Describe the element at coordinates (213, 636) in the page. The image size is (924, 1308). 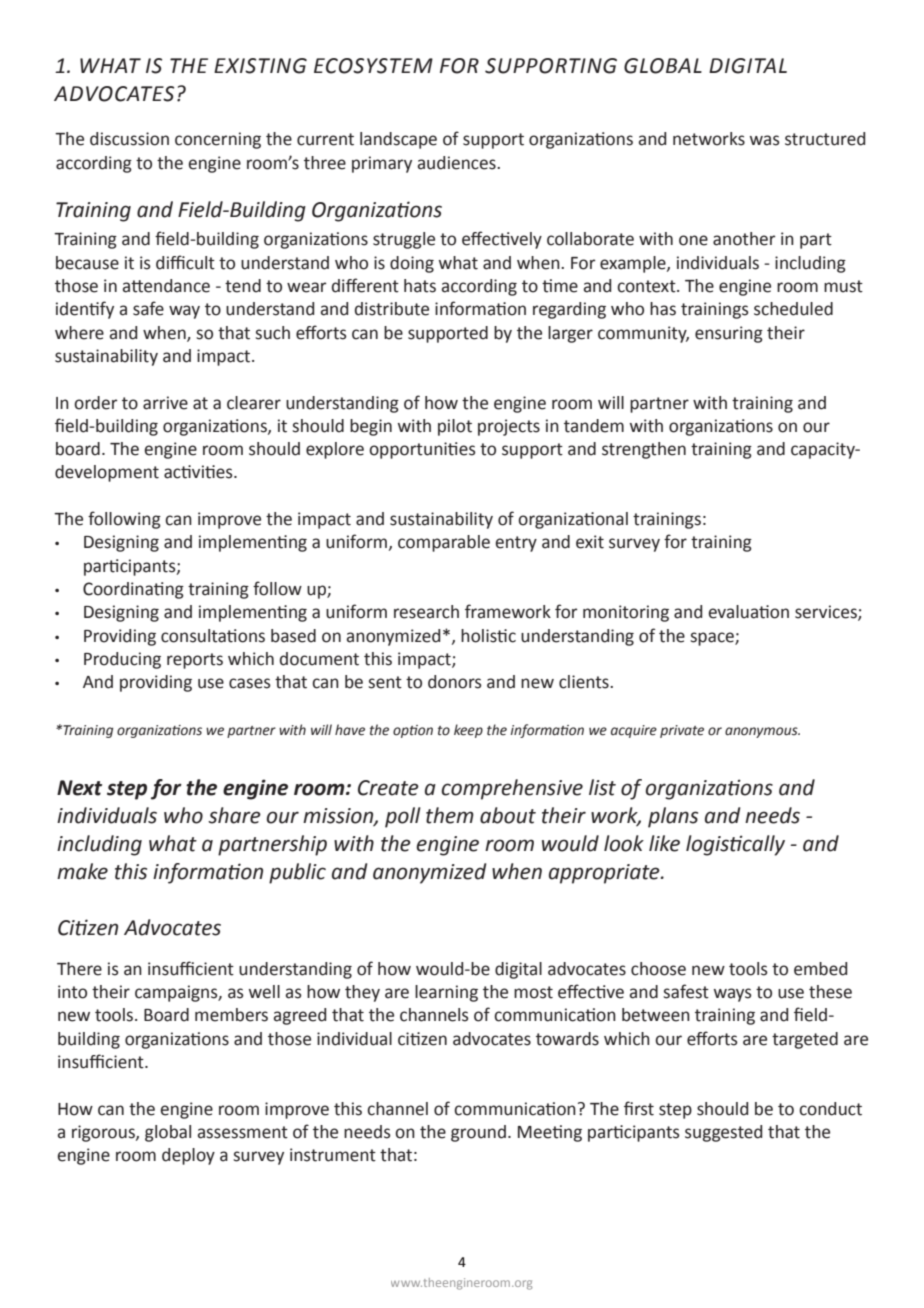
I see `consultations` at that location.
